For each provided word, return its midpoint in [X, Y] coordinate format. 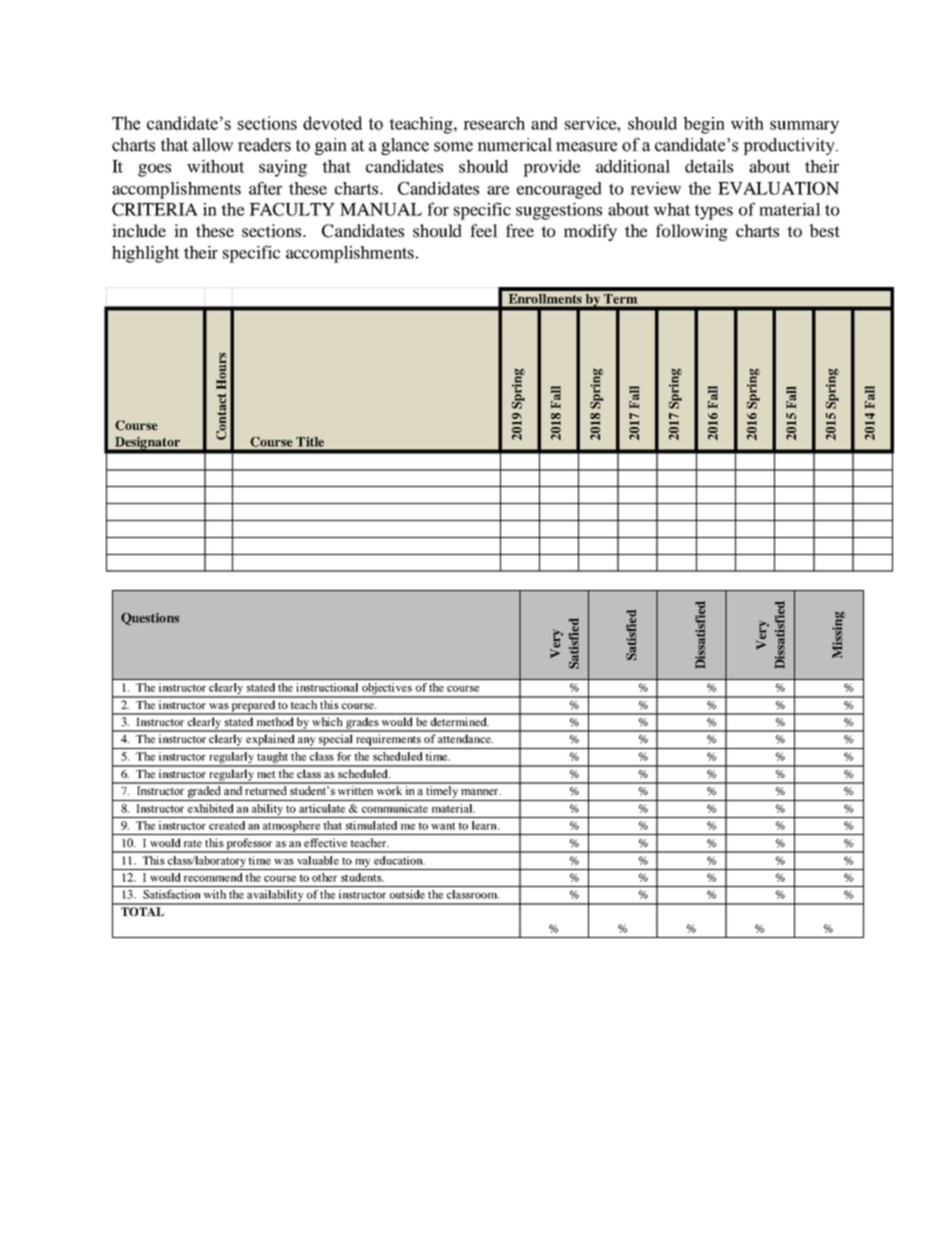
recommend [213, 877]
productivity [790, 146]
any [306, 741]
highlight [145, 254]
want [443, 826]
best [824, 230]
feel [484, 230]
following [692, 232]
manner [481, 792]
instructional [327, 687]
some [453, 147]
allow [213, 145]
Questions [150, 619]
